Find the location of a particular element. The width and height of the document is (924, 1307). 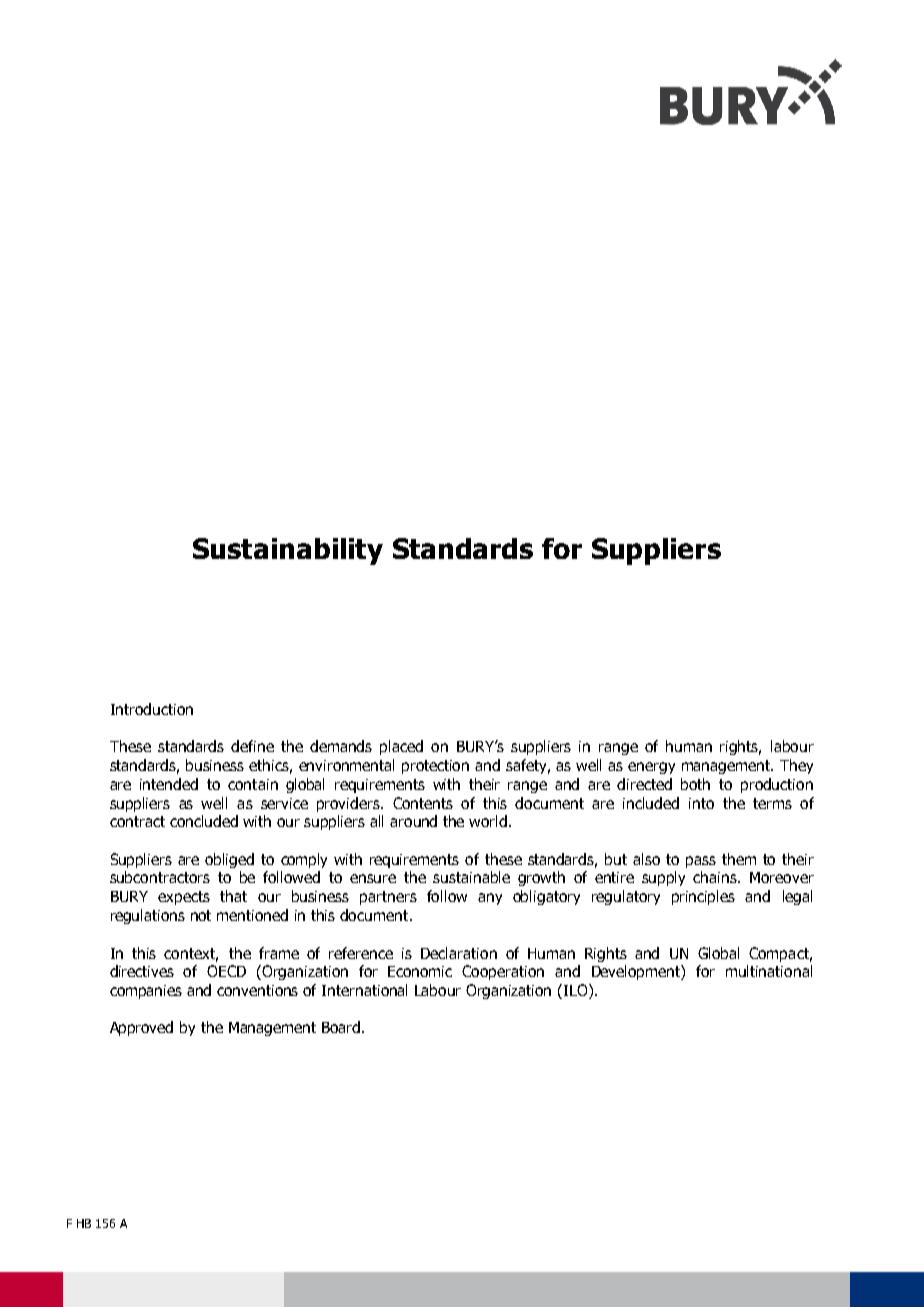

contain is located at coordinates (253, 784).
